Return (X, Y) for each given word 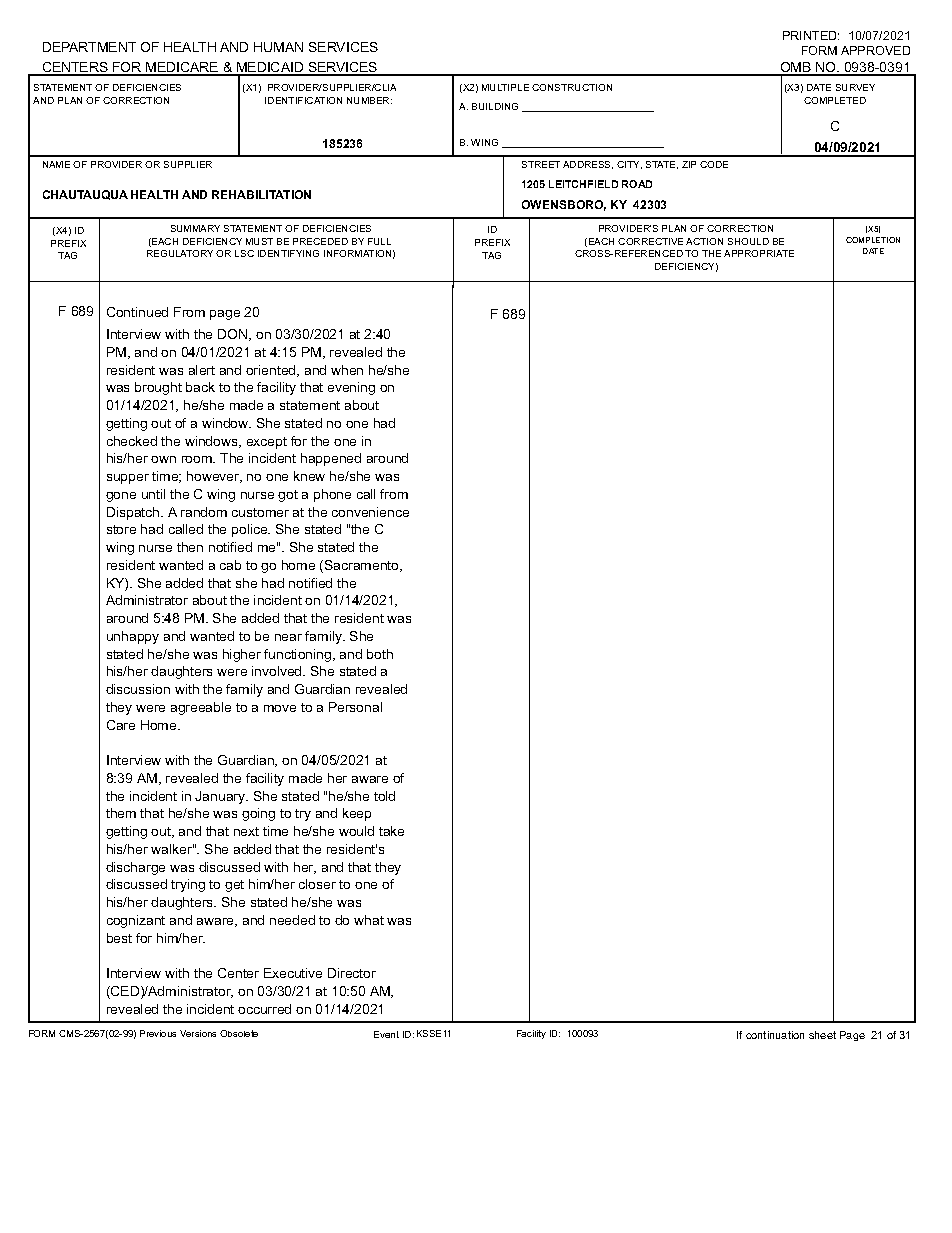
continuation (775, 1035)
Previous (158, 1033)
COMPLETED (835, 100)
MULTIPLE (505, 87)
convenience (370, 512)
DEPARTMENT (89, 47)
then (190, 547)
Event (386, 1034)
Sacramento (363, 566)
